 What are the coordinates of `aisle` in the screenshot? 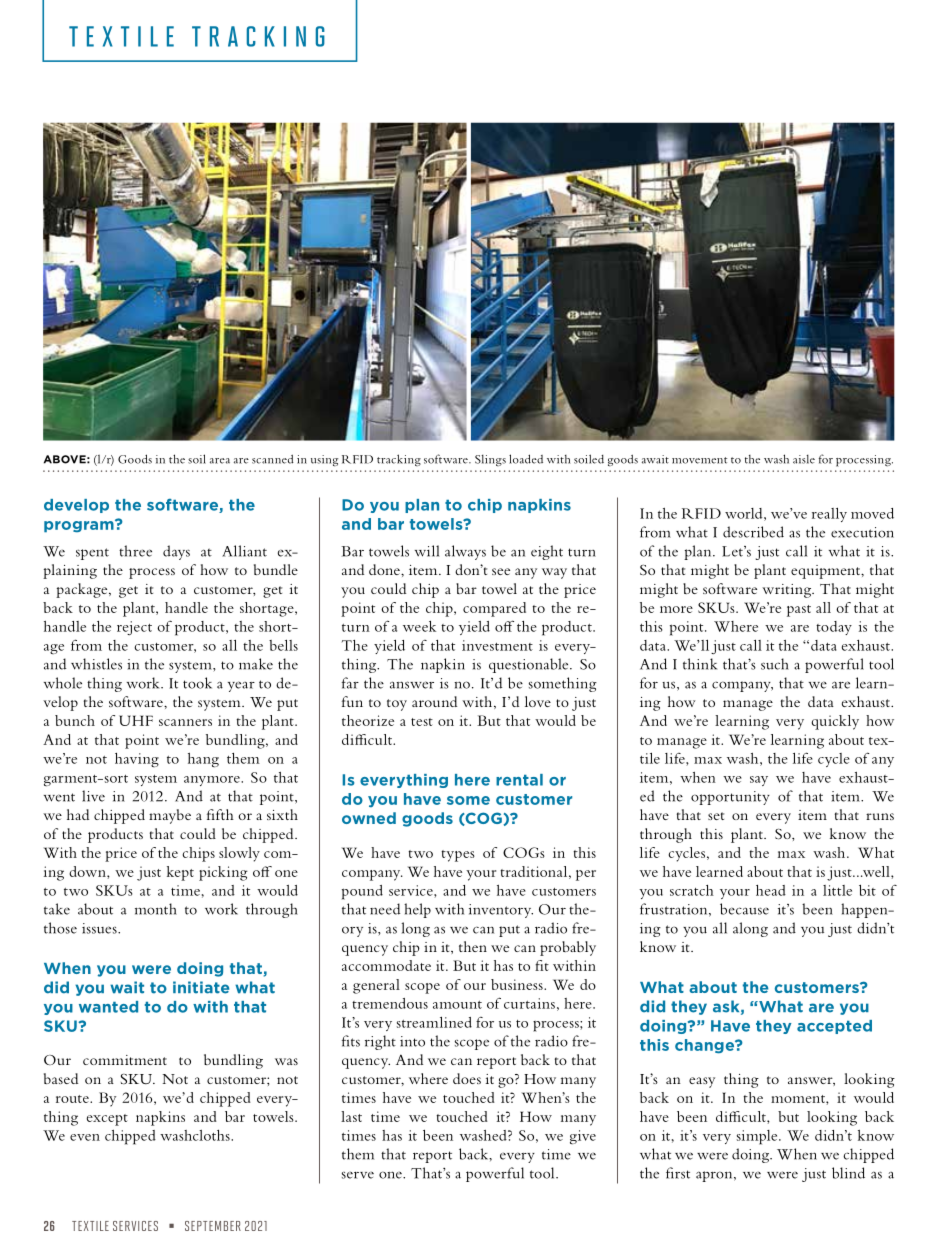 It's located at (804, 459).
